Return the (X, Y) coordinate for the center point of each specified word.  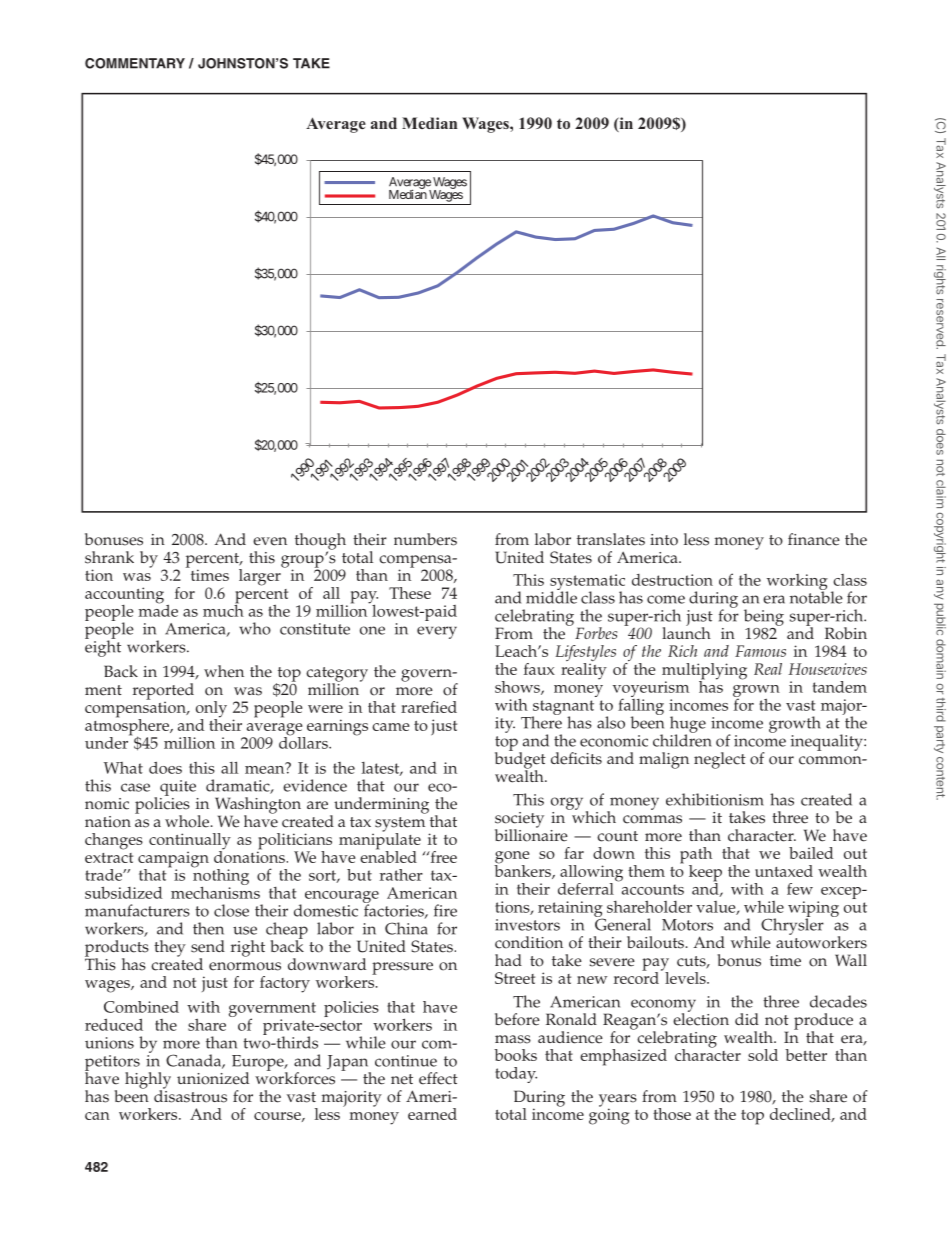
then (208, 928)
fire (445, 910)
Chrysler (791, 926)
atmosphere (128, 727)
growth (795, 724)
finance (814, 539)
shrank (109, 557)
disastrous (190, 1095)
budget (520, 760)
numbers (425, 539)
